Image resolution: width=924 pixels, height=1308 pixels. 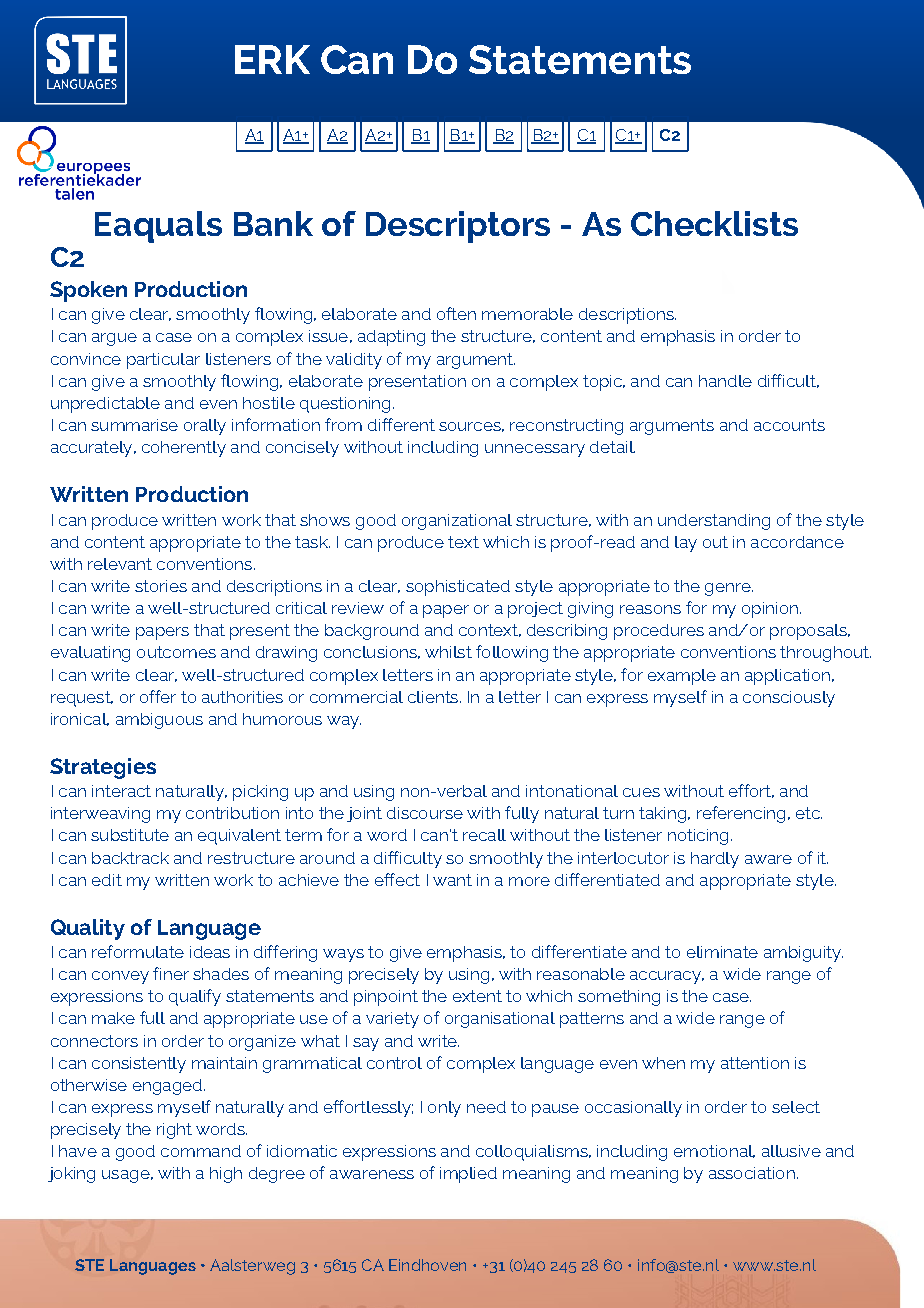 I want to click on extent, so click(x=477, y=996).
